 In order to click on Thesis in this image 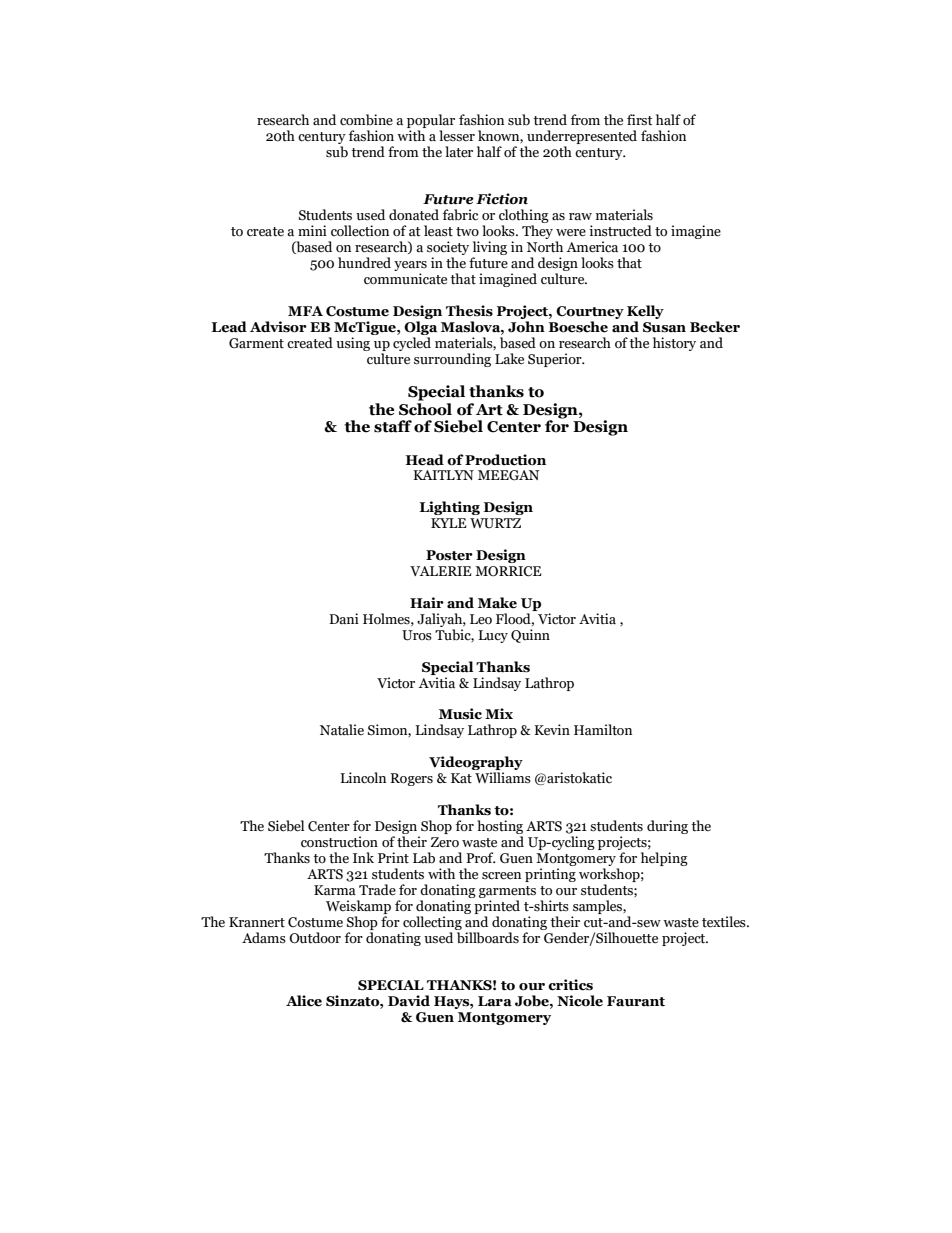, I will do `click(469, 311)`.
